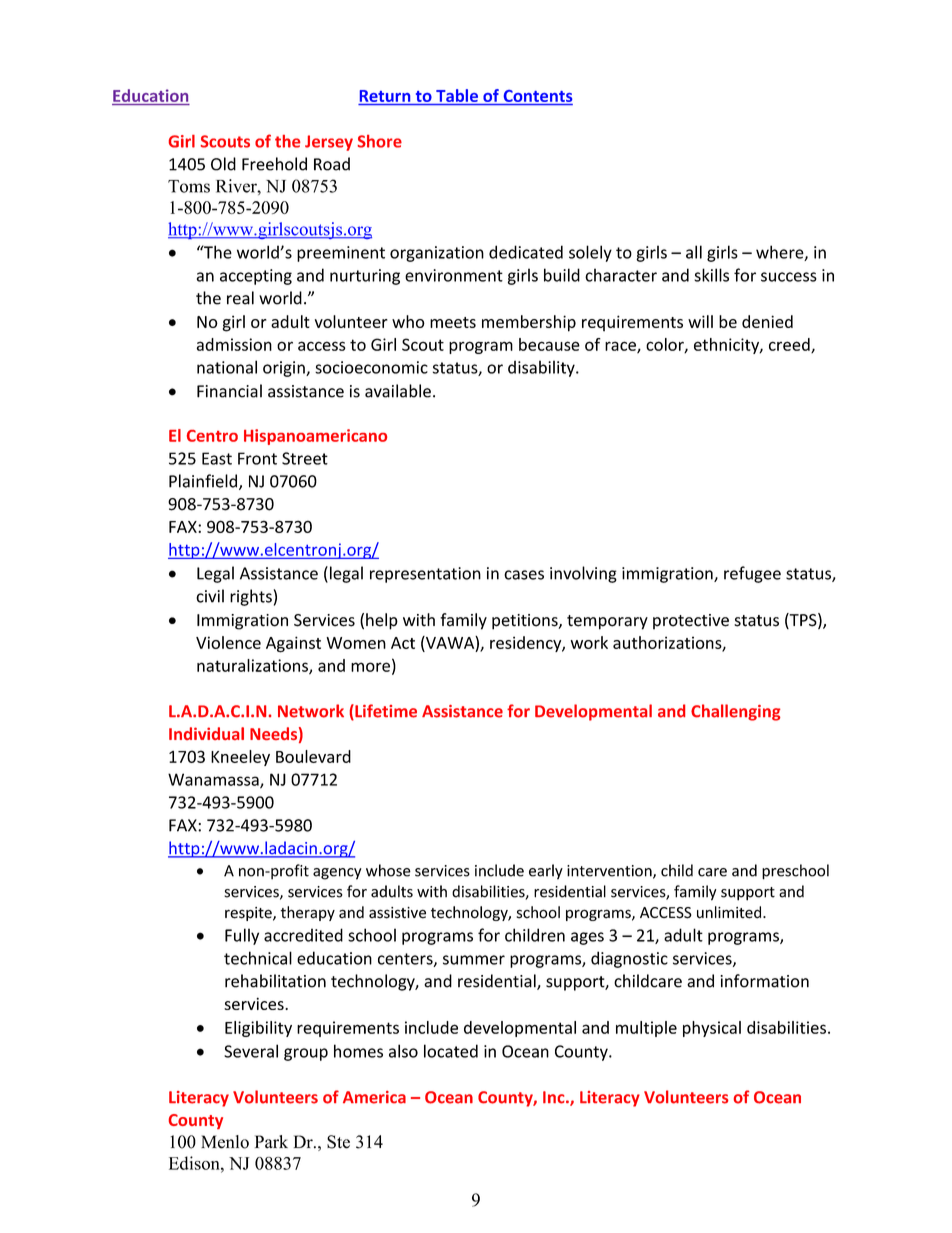 Image resolution: width=952 pixels, height=1233 pixels. I want to click on Boulevard, so click(313, 756).
